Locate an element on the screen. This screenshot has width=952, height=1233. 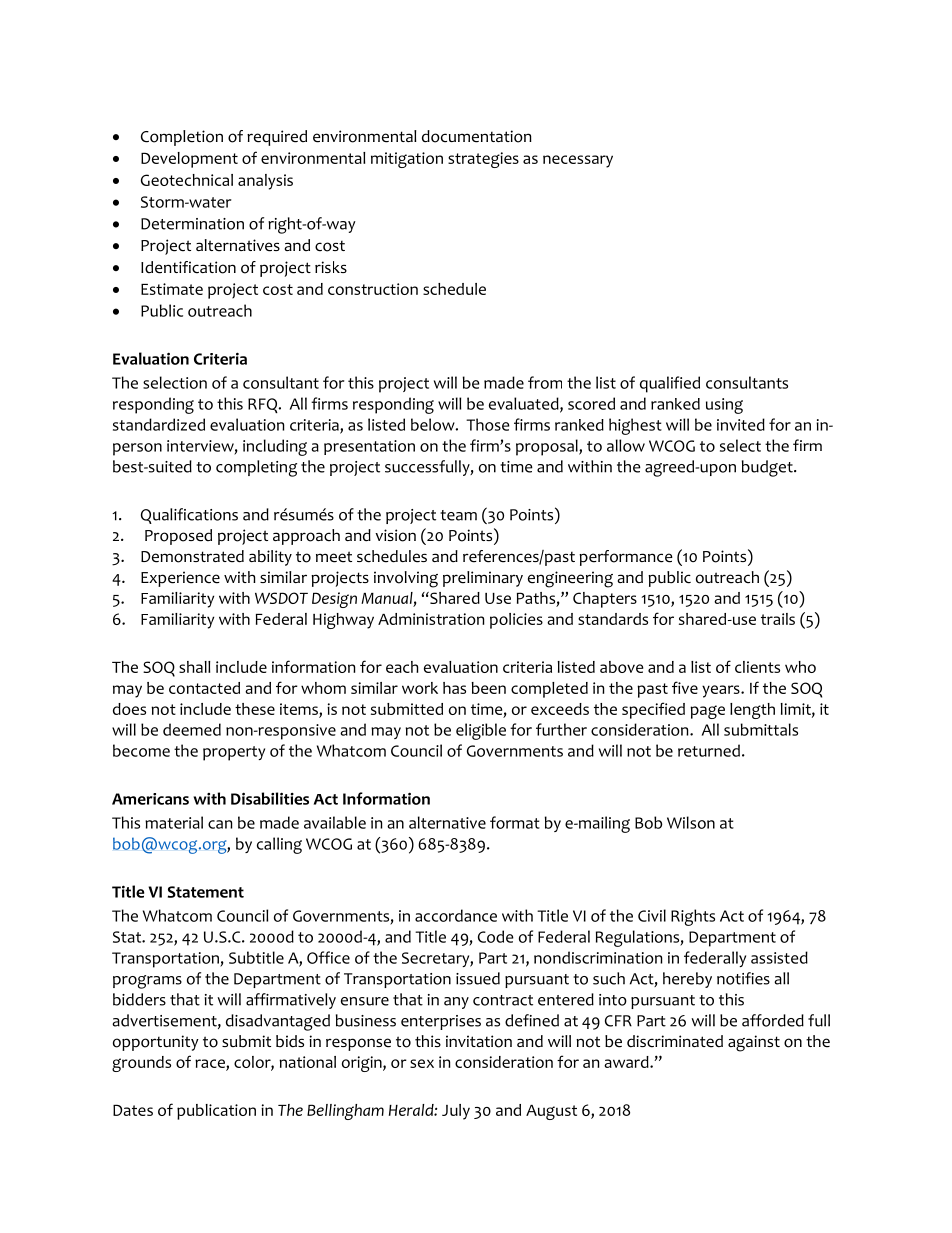
Development is located at coordinates (189, 160).
